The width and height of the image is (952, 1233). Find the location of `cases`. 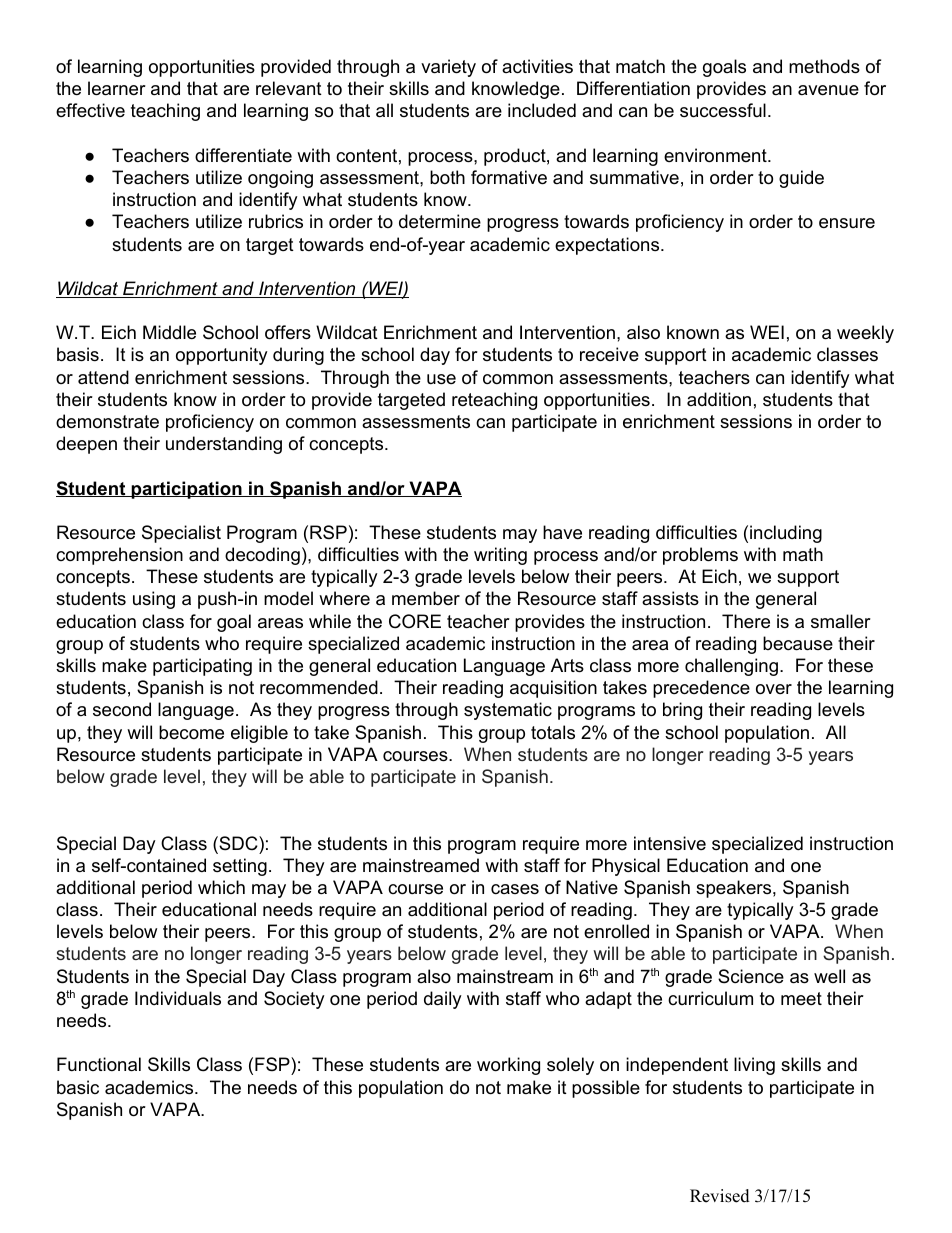

cases is located at coordinates (515, 889).
